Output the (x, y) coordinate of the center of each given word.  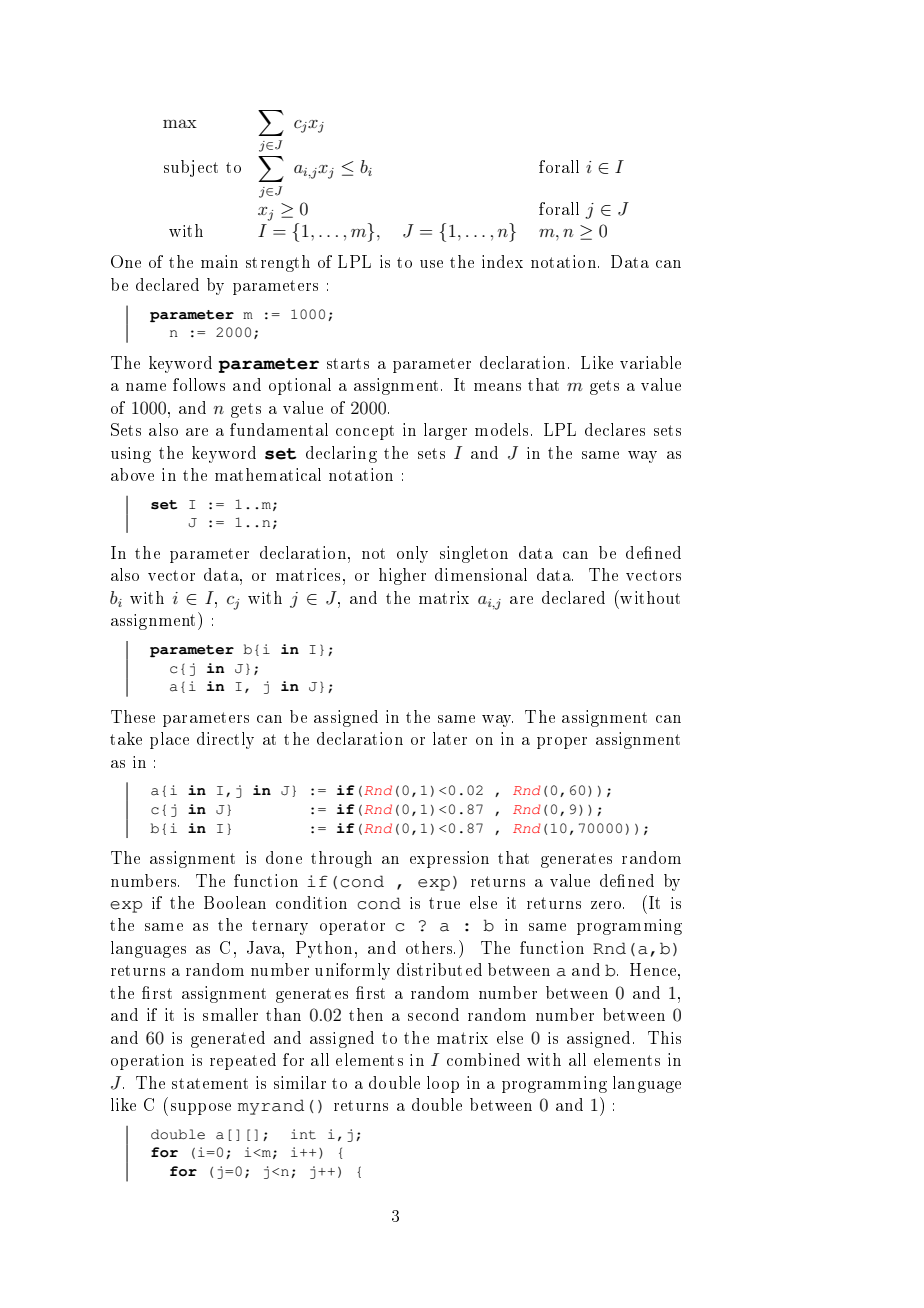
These (133, 716)
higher (402, 576)
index (502, 261)
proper (562, 743)
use (431, 264)
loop (443, 1084)
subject (191, 168)
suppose (201, 1109)
